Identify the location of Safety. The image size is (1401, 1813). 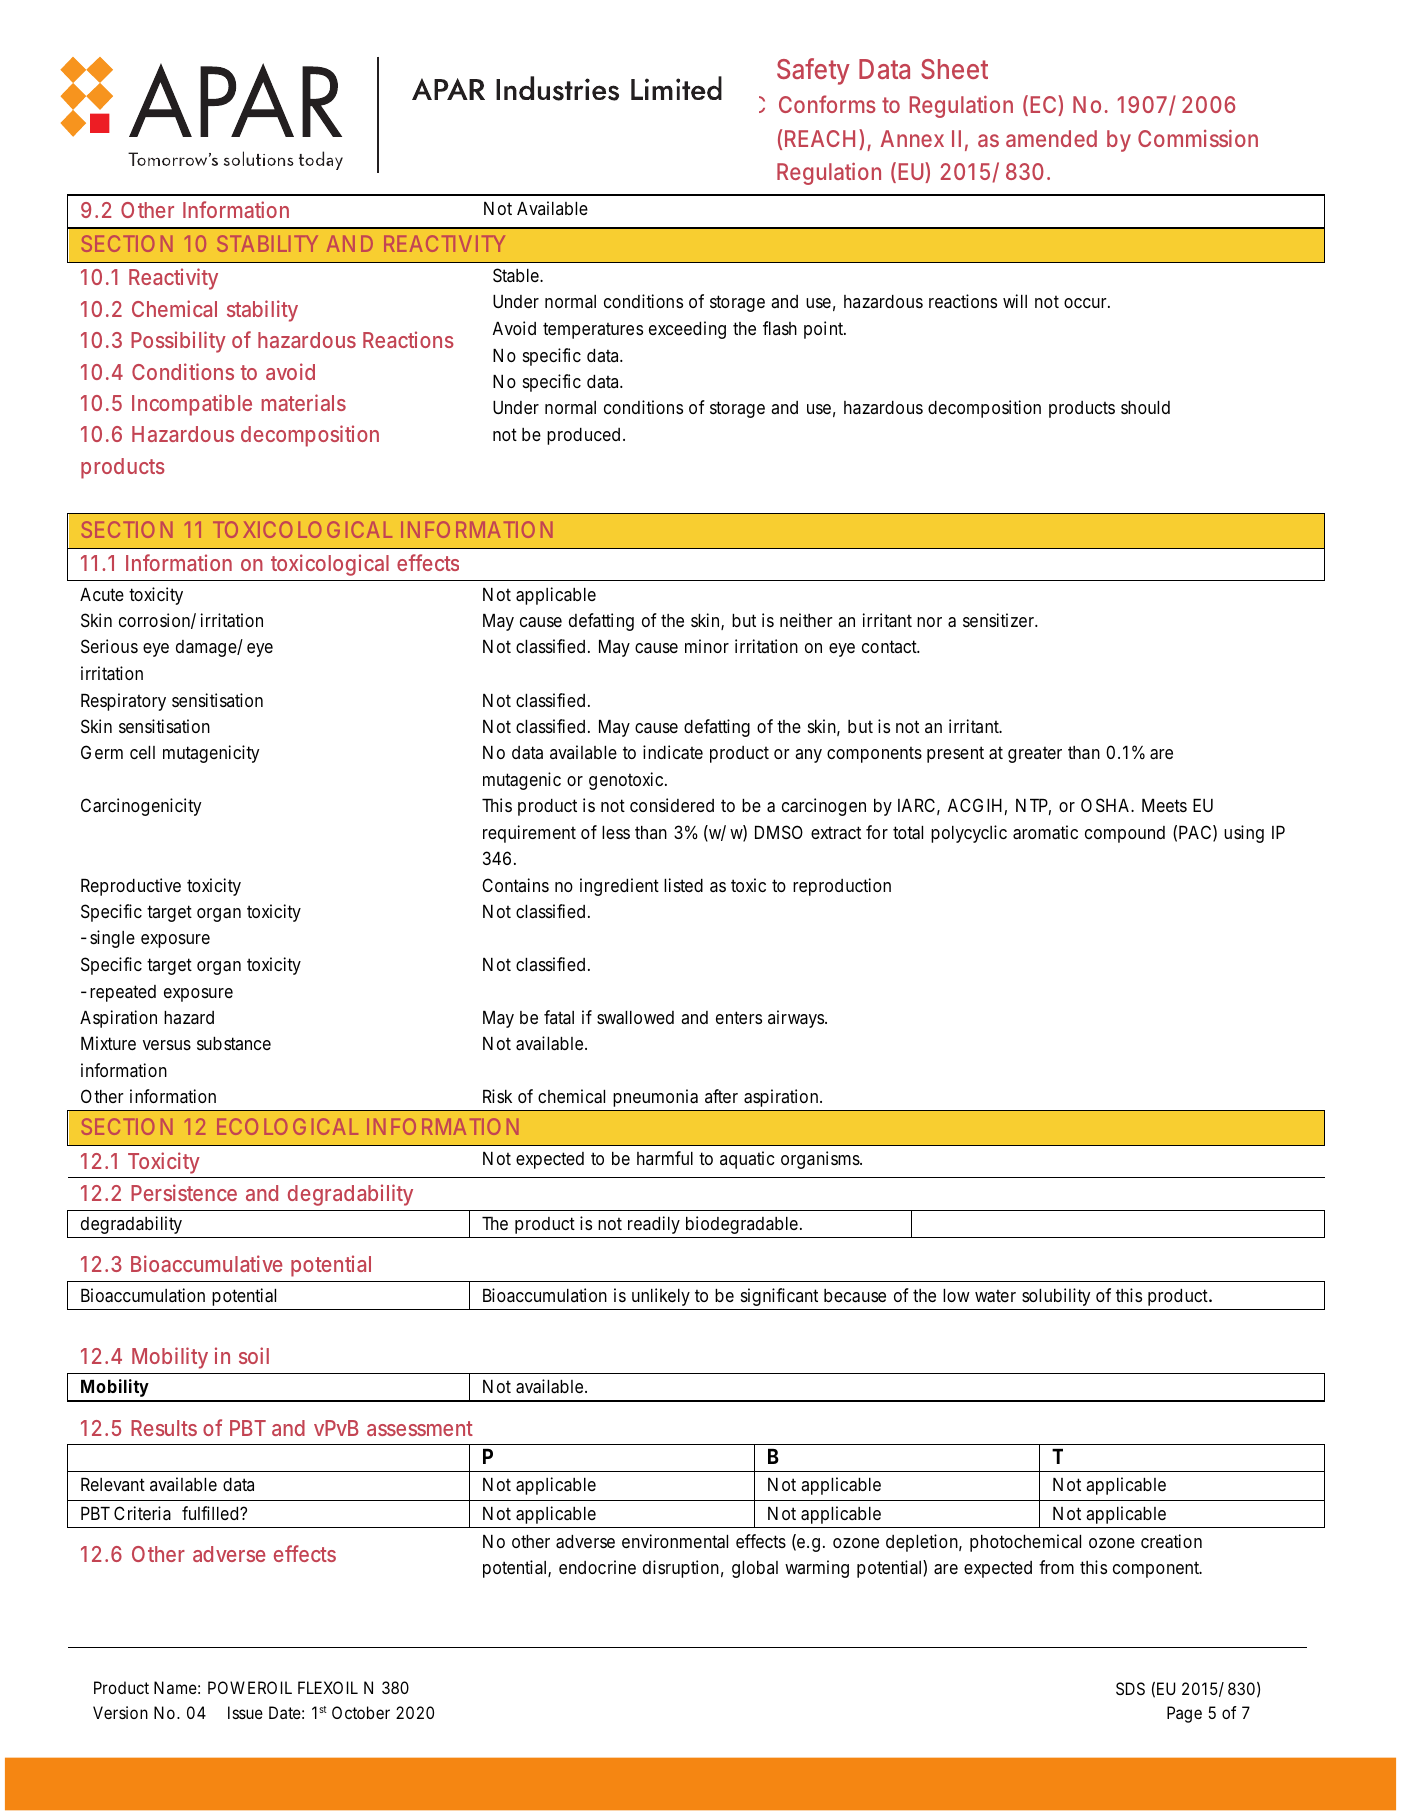
(813, 71).
